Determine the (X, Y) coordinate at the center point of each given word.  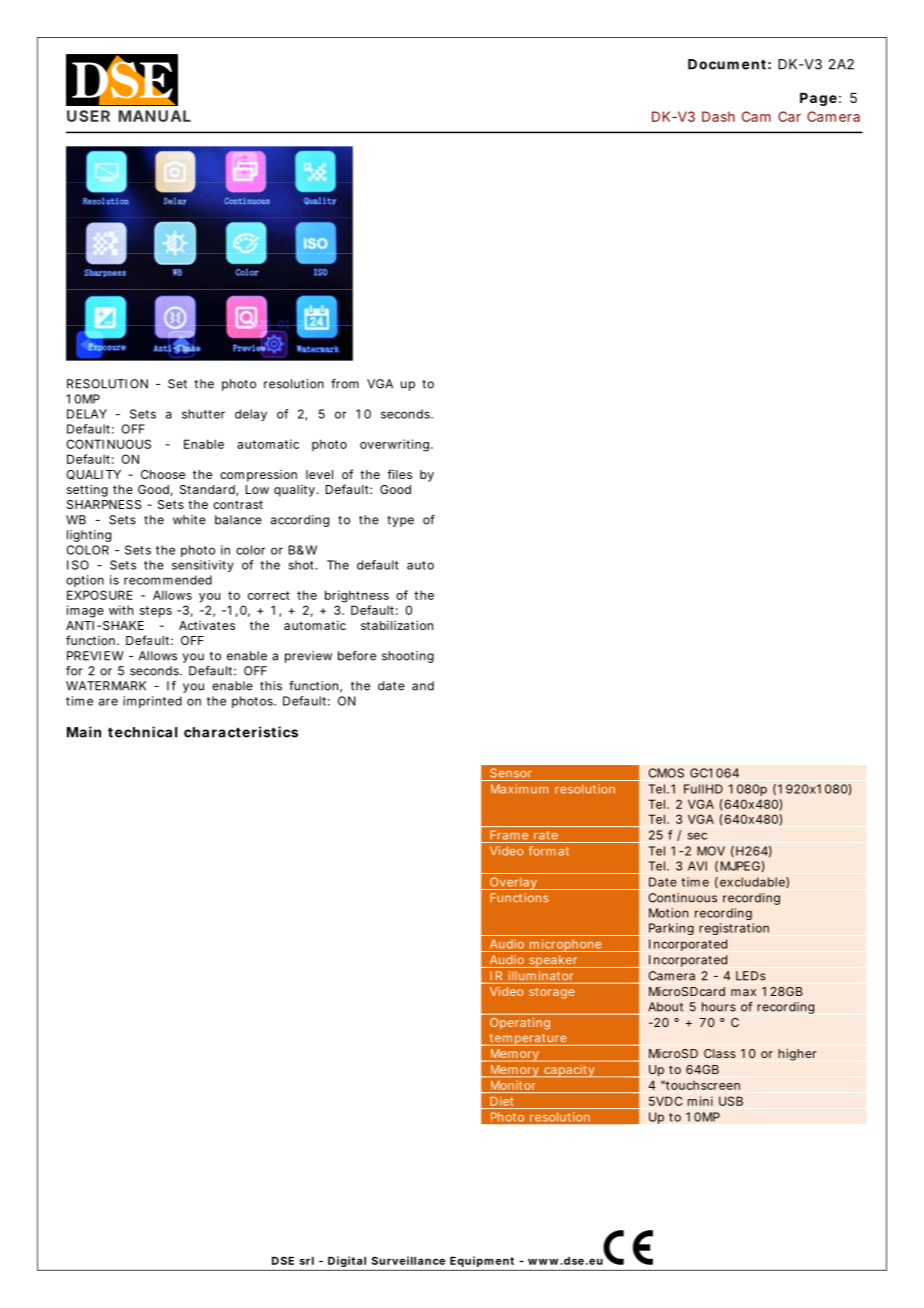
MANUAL (155, 116)
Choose (163, 474)
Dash (718, 116)
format (549, 851)
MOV (711, 851)
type (400, 521)
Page (818, 99)
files (399, 474)
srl (307, 1261)
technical (142, 732)
